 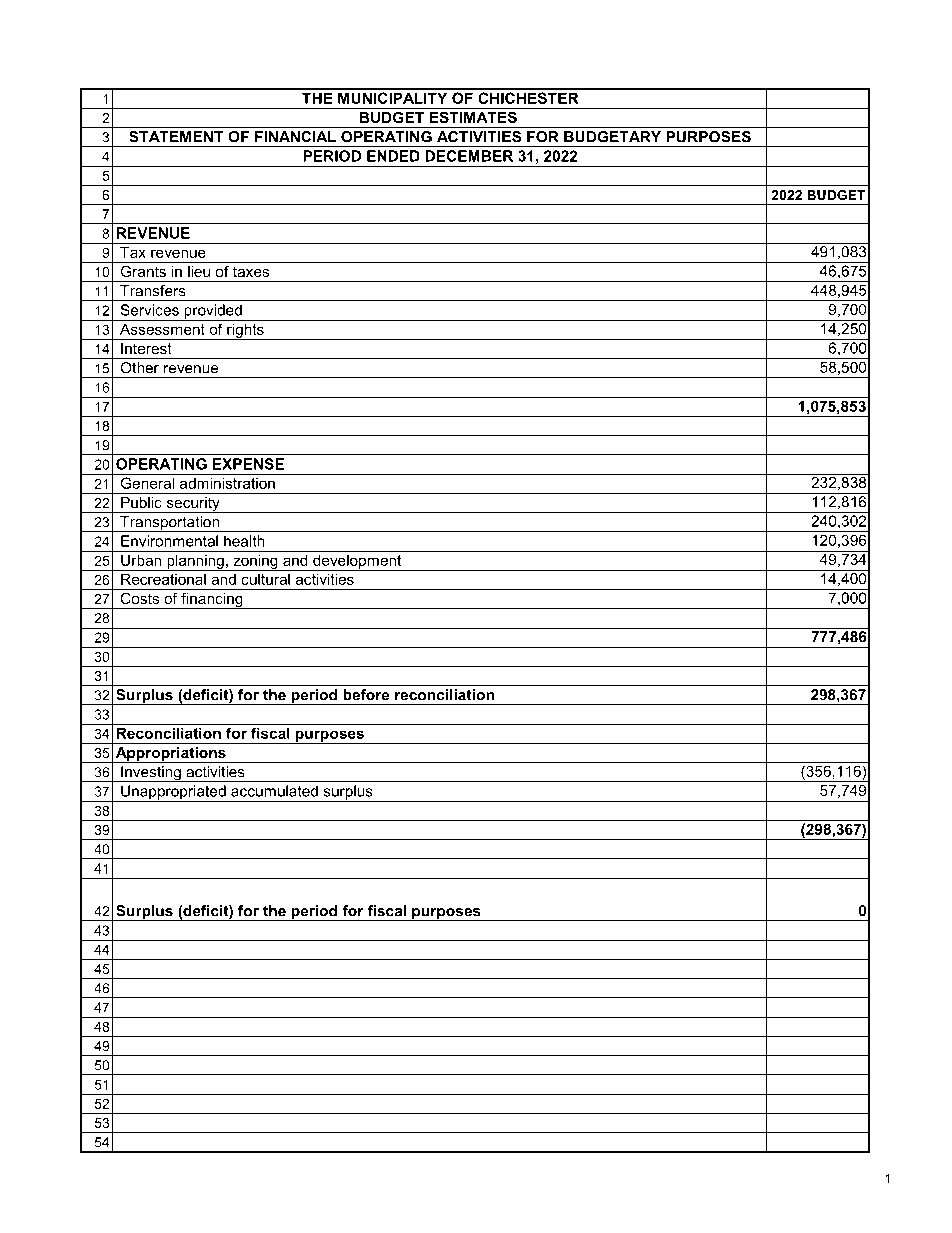 What do you see at coordinates (147, 483) in the screenshot?
I see `General` at bounding box center [147, 483].
